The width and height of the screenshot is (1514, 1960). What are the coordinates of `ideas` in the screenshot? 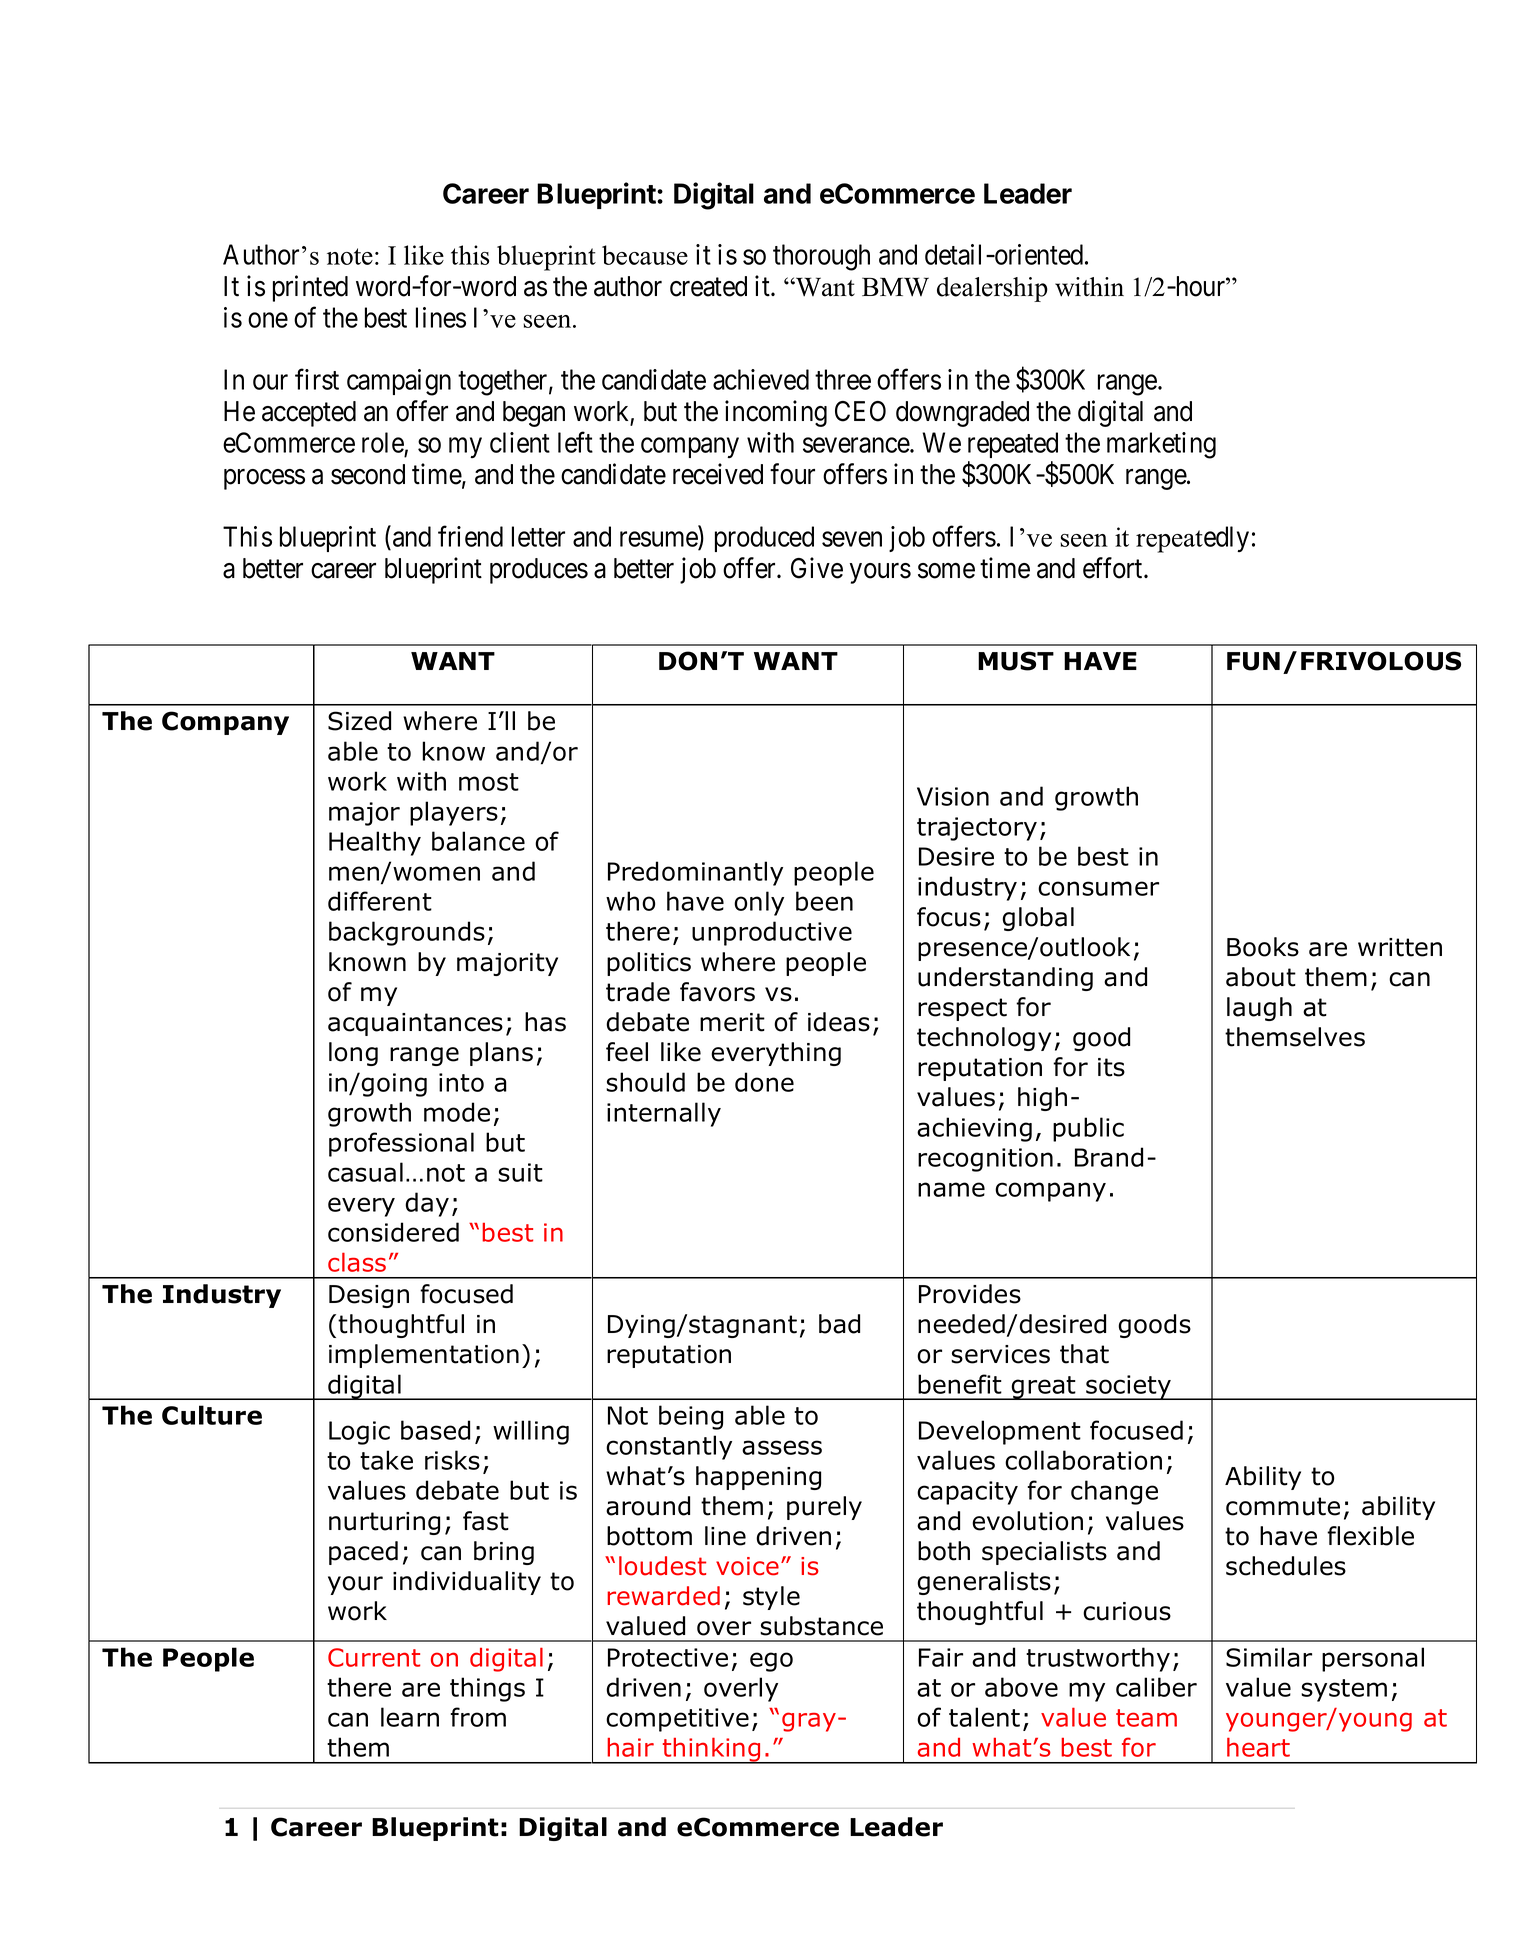 It's located at (839, 1022).
